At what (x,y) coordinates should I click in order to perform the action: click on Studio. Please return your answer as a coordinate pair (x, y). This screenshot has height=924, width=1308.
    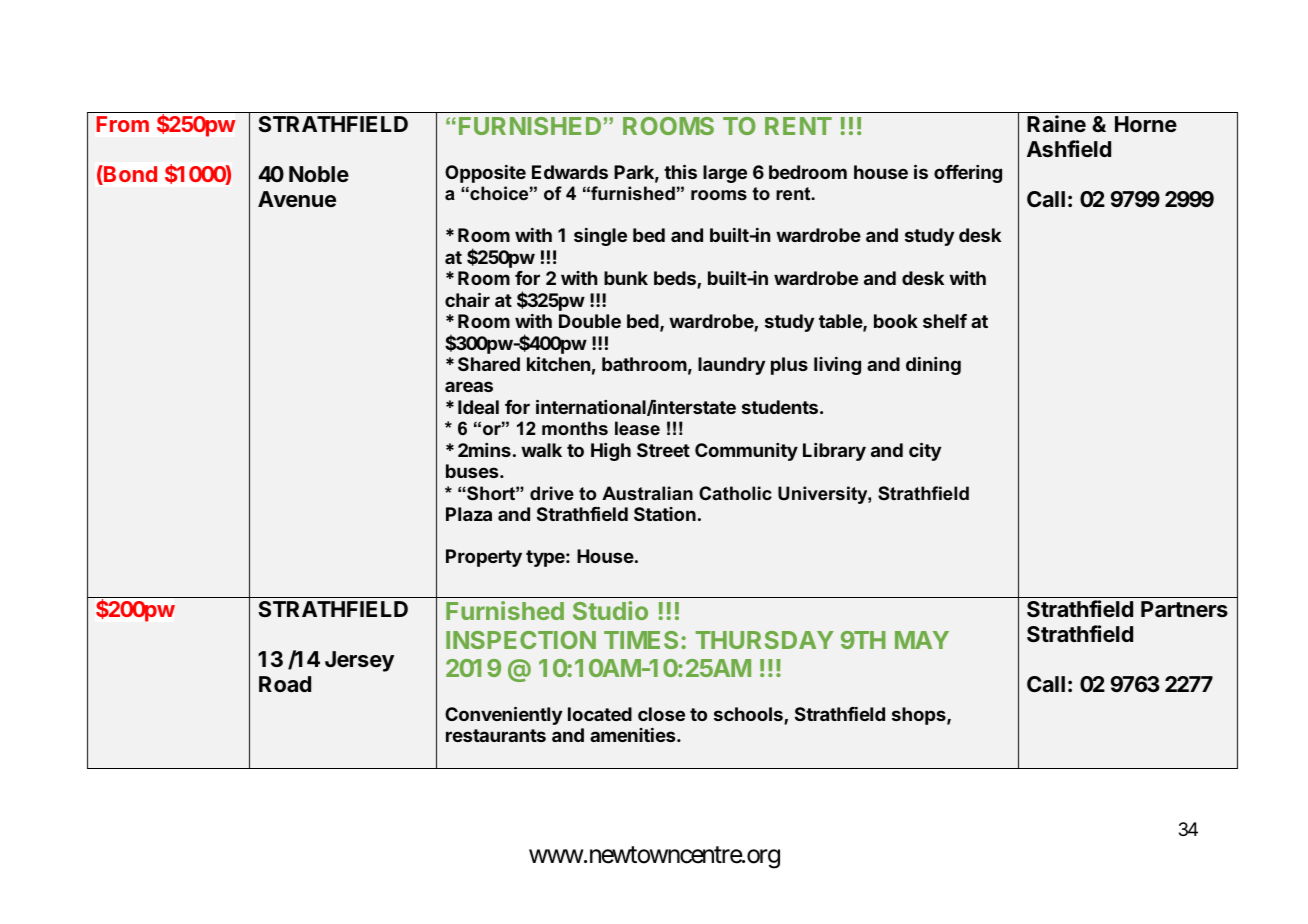
    Looking at the image, I should click on (610, 610).
